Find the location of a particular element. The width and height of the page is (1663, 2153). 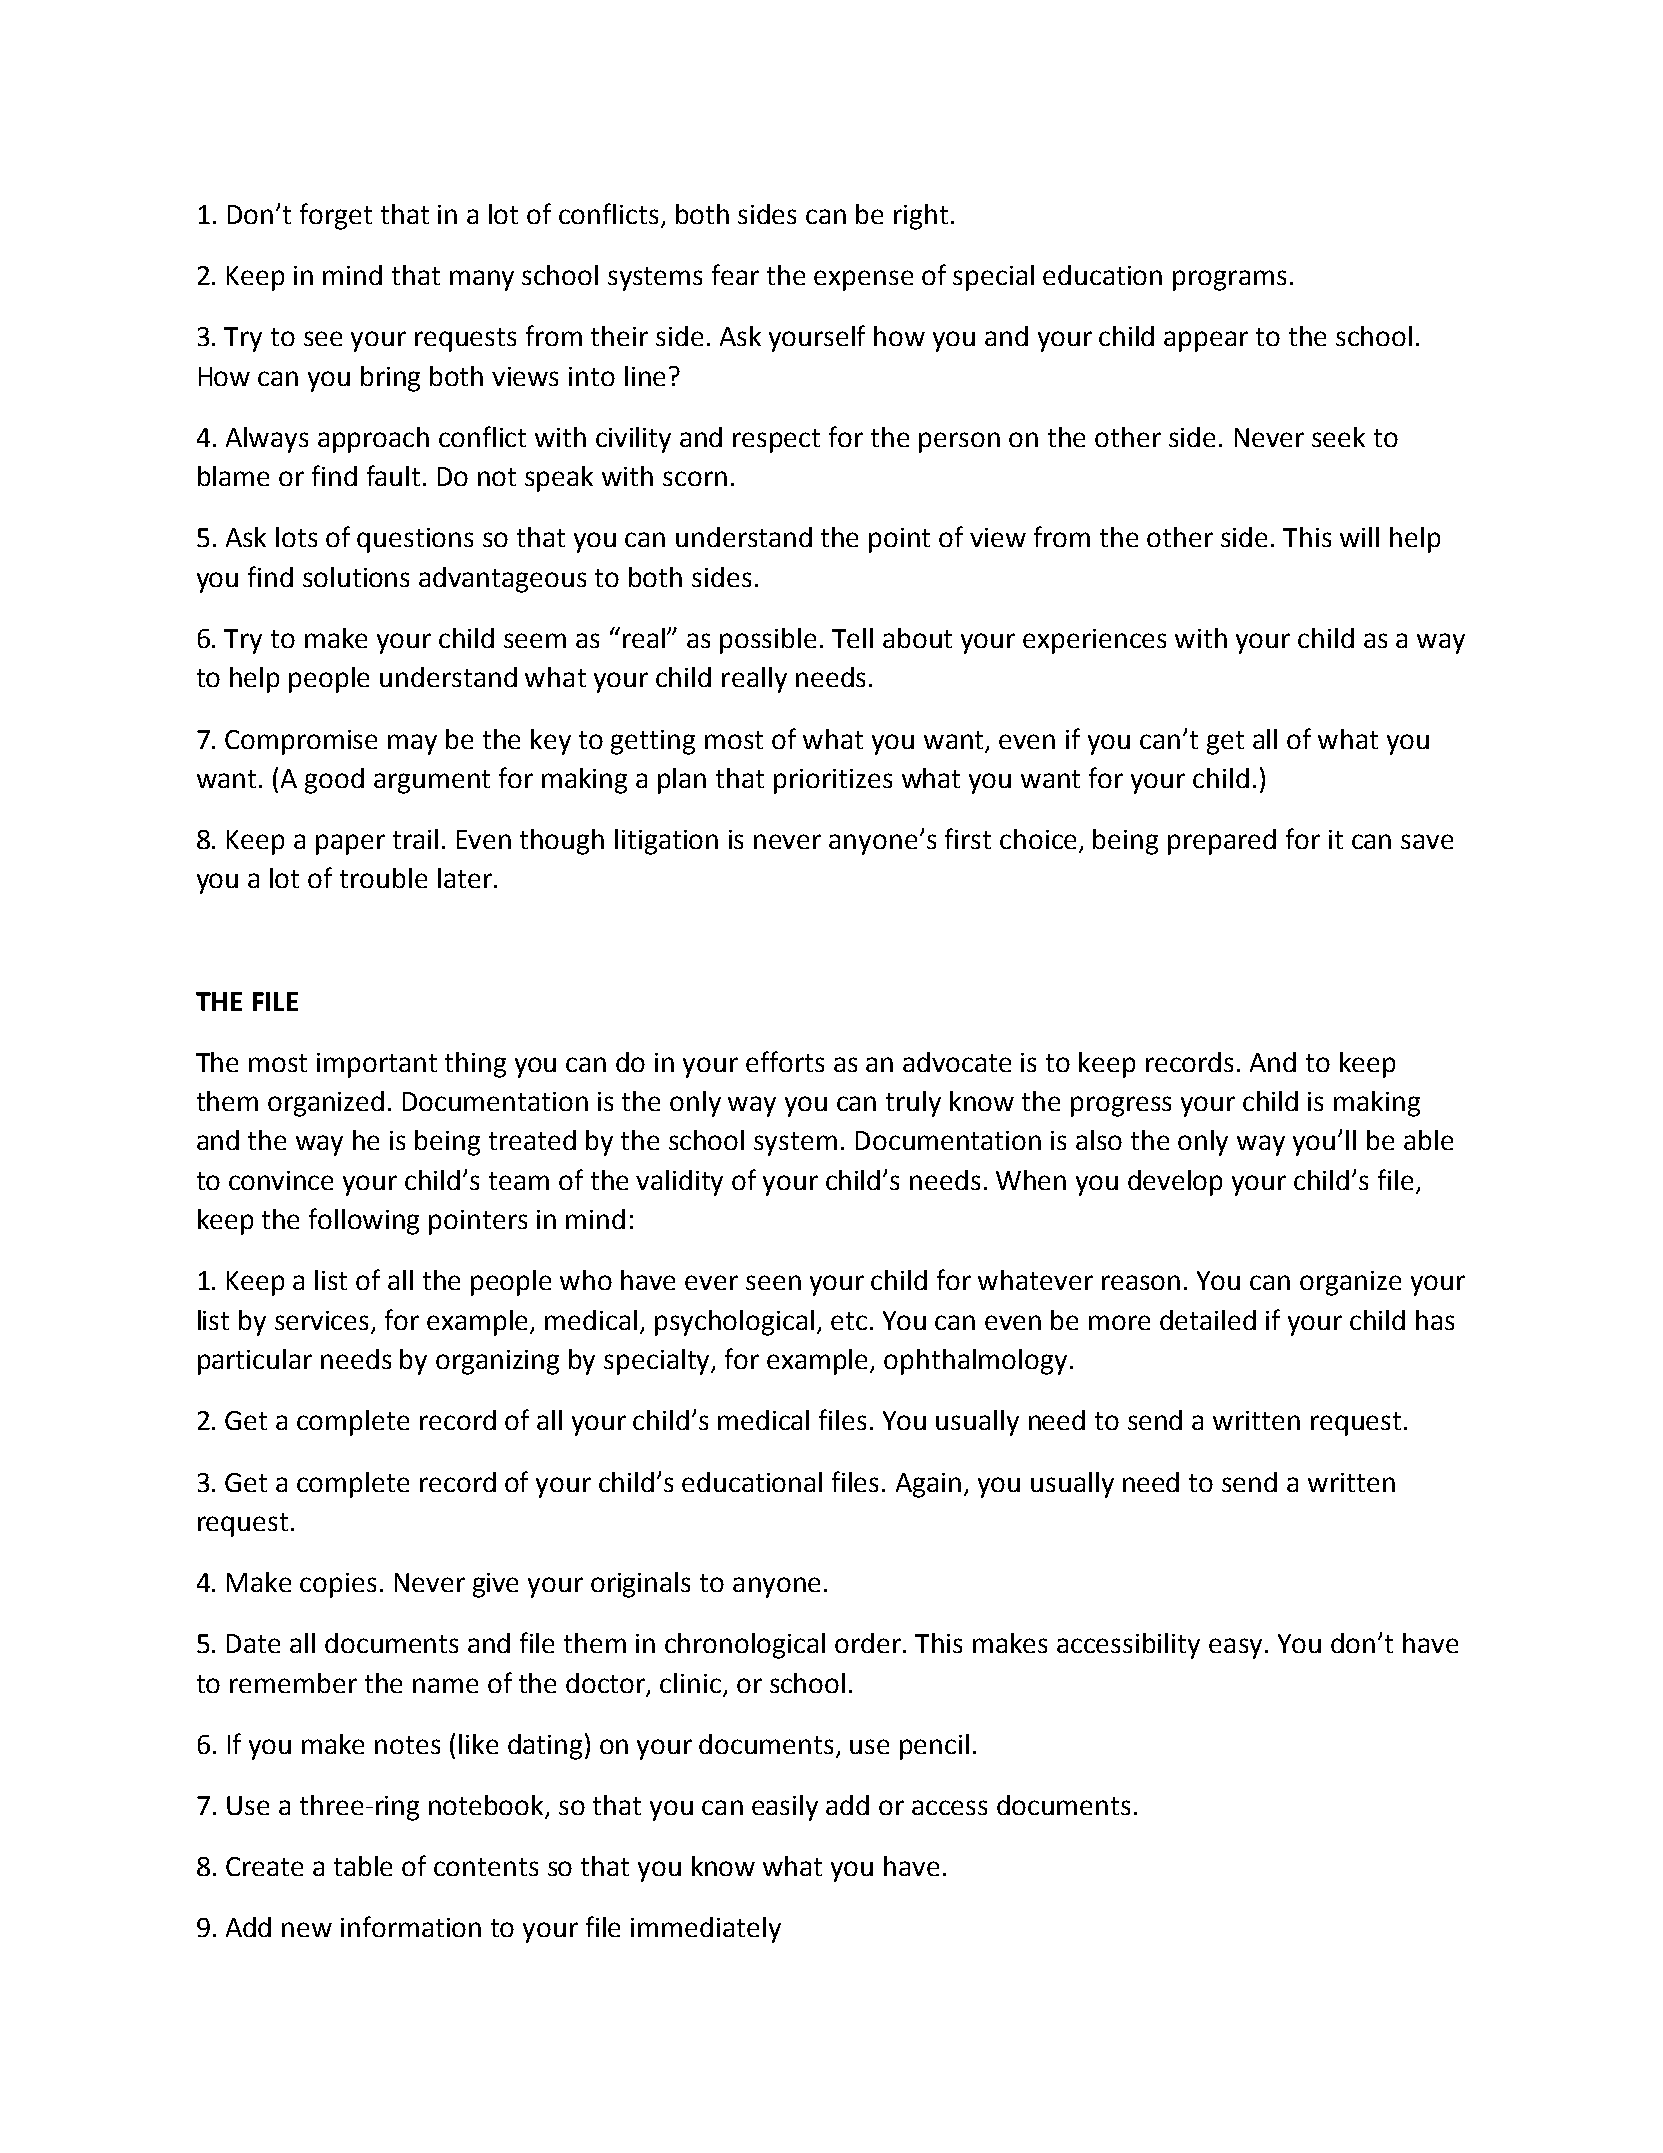

prioritizes is located at coordinates (833, 781).
